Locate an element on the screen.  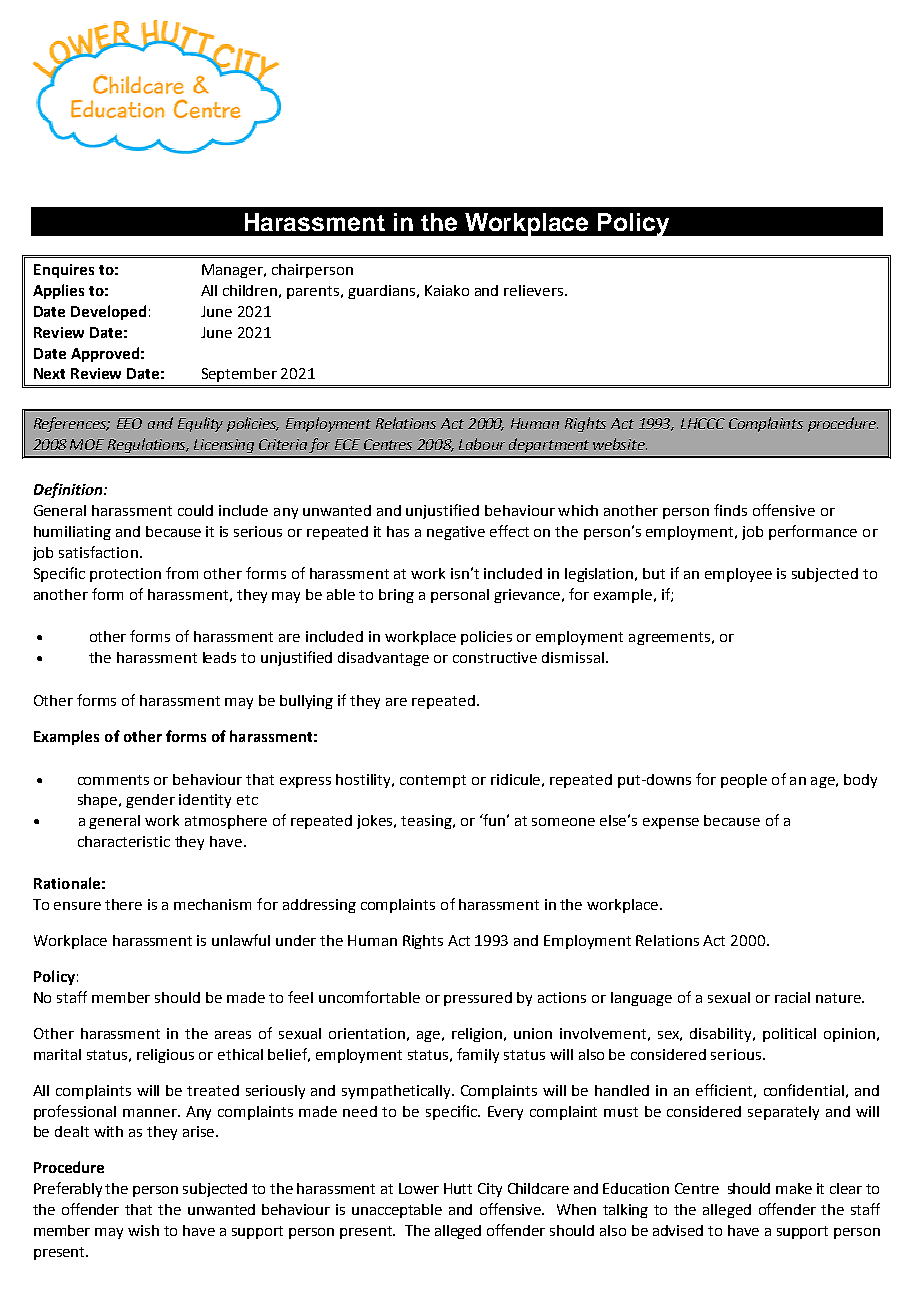
relievers is located at coordinates (533, 290).
